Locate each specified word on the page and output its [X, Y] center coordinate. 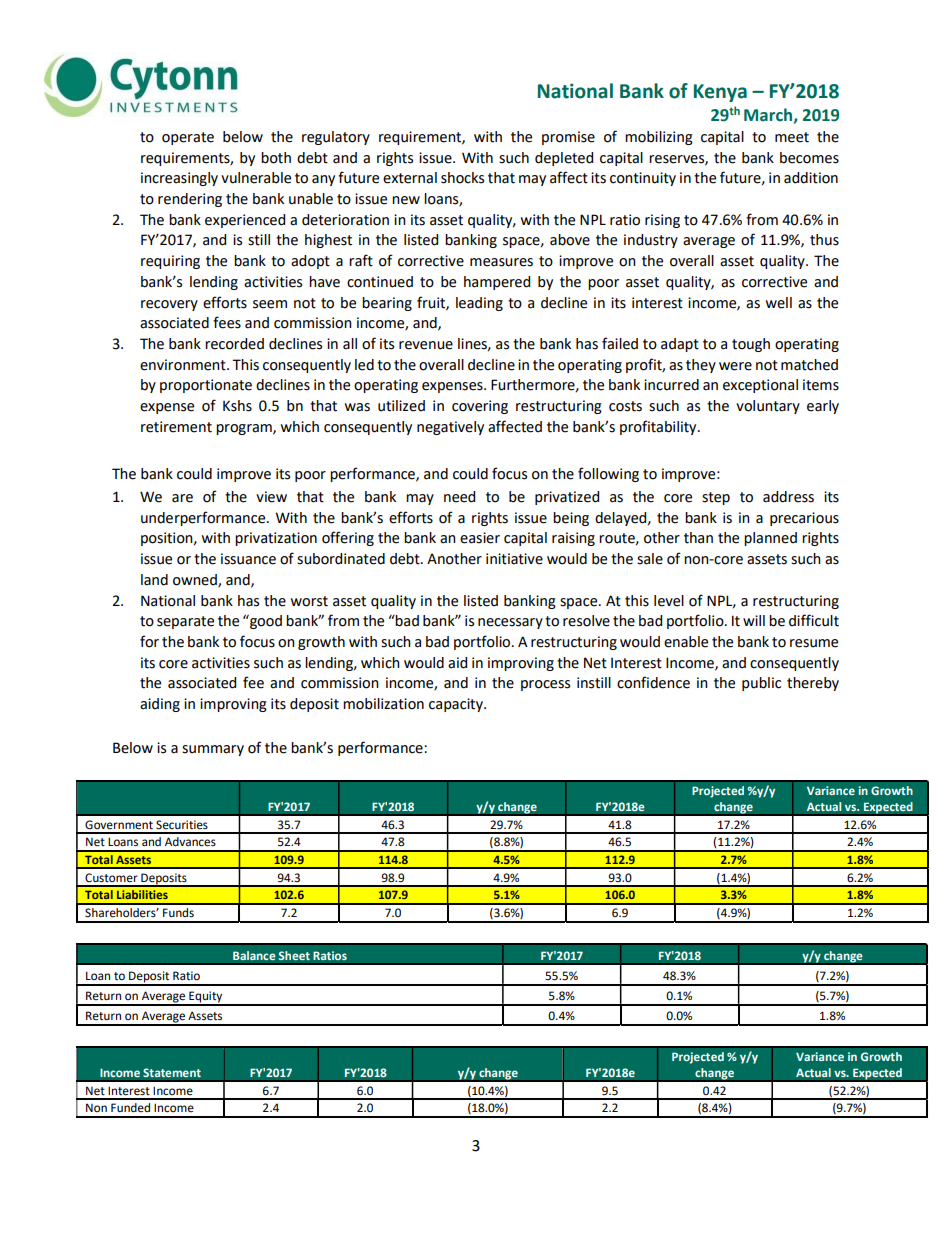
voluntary [768, 407]
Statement [172, 1072]
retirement [176, 427]
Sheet [294, 956]
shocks [462, 178]
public [761, 684]
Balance [254, 956]
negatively [450, 428]
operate [188, 138]
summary [213, 750]
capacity [457, 705]
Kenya [720, 93]
